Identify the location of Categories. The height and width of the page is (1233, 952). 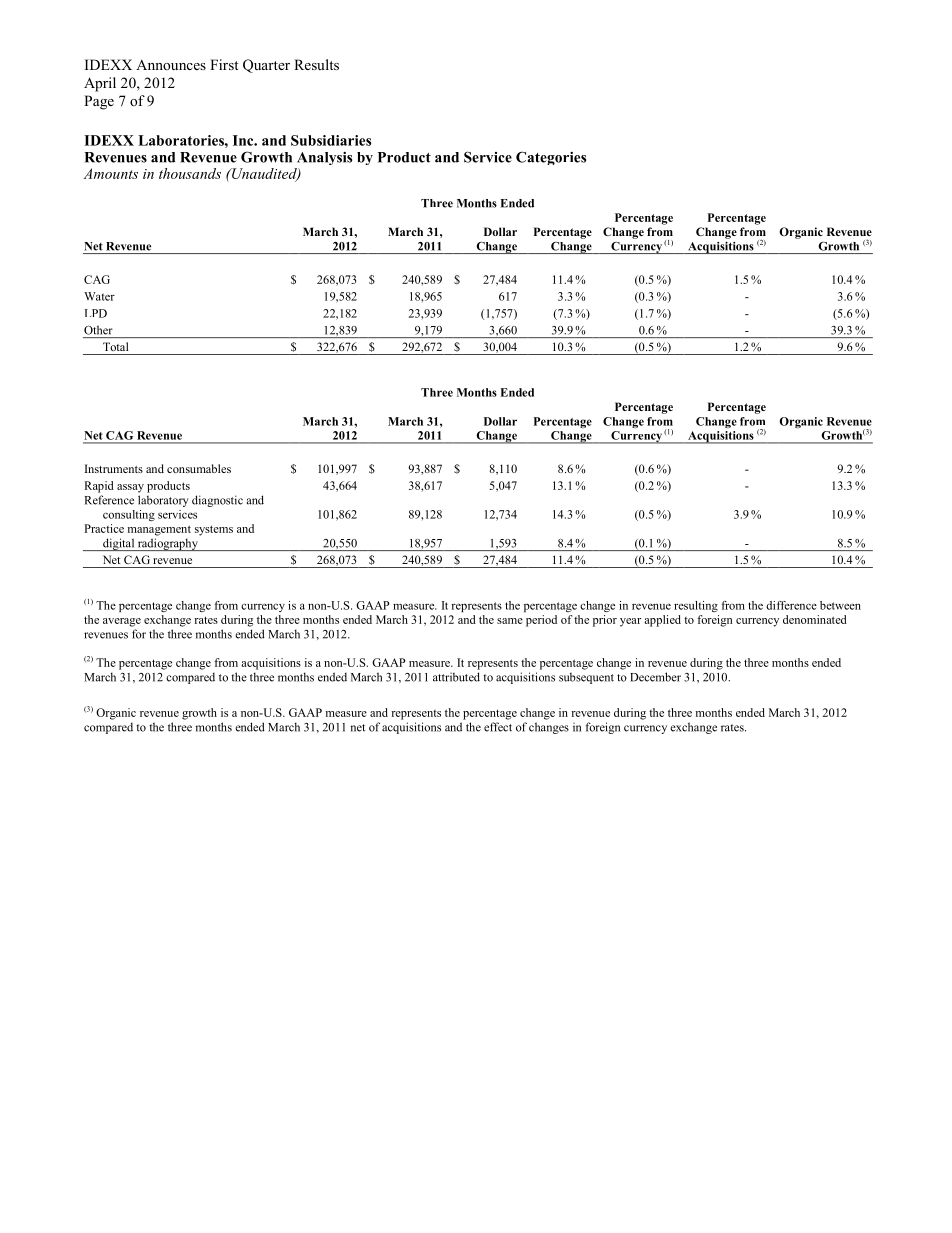
(551, 158).
